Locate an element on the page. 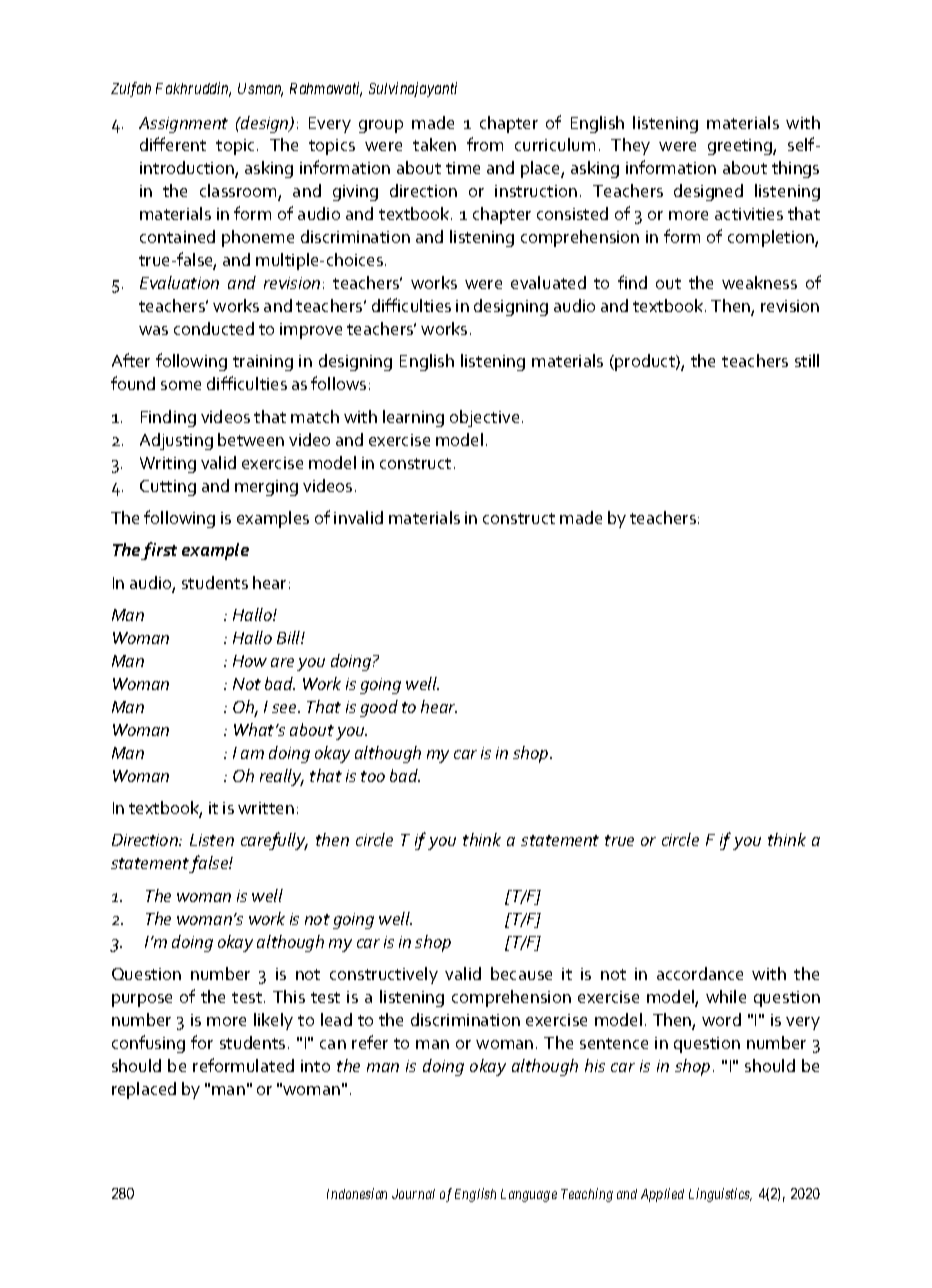 This page has width=932, height=1288. accordance is located at coordinates (700, 973).
